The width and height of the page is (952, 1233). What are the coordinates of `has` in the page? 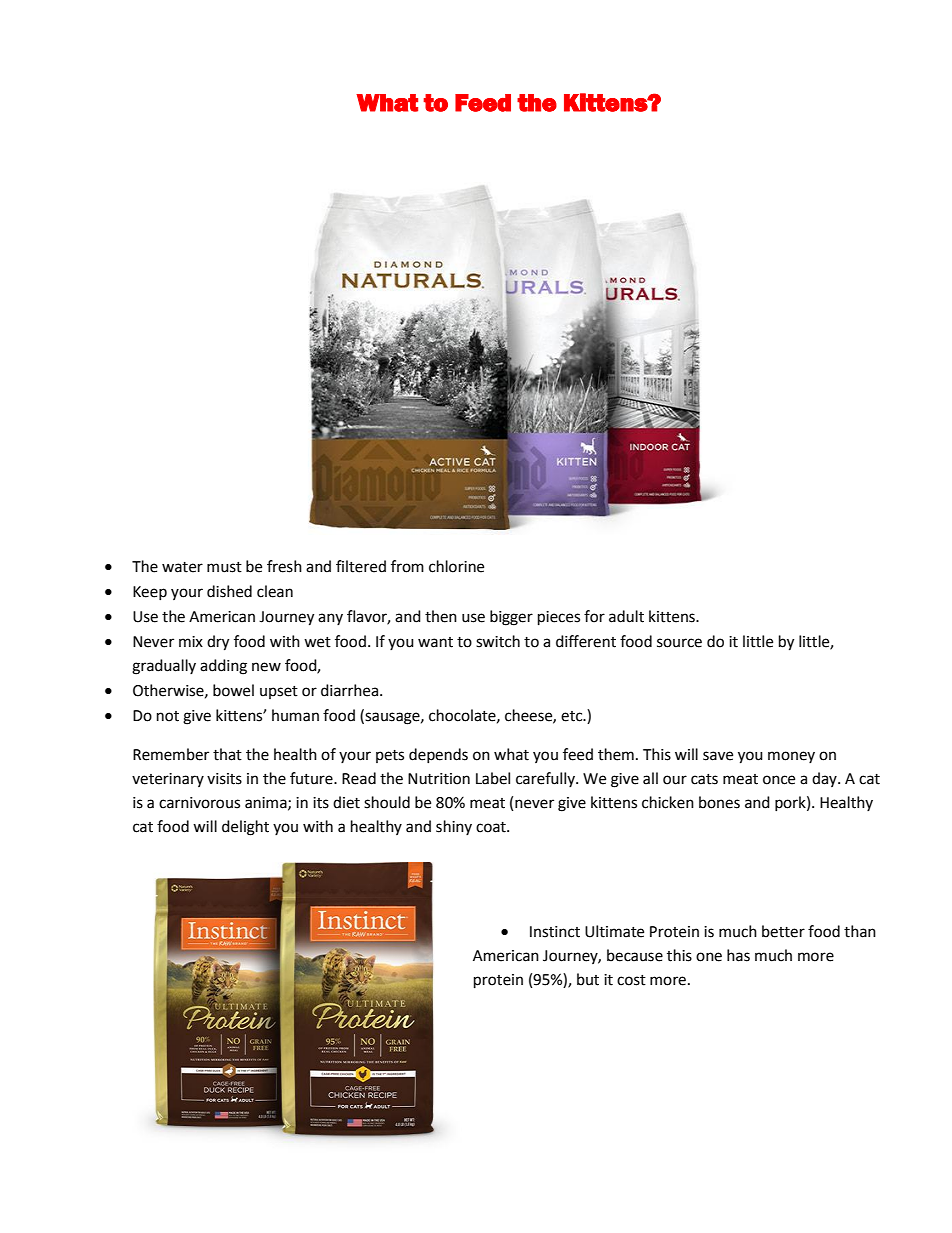 It's located at (738, 955).
